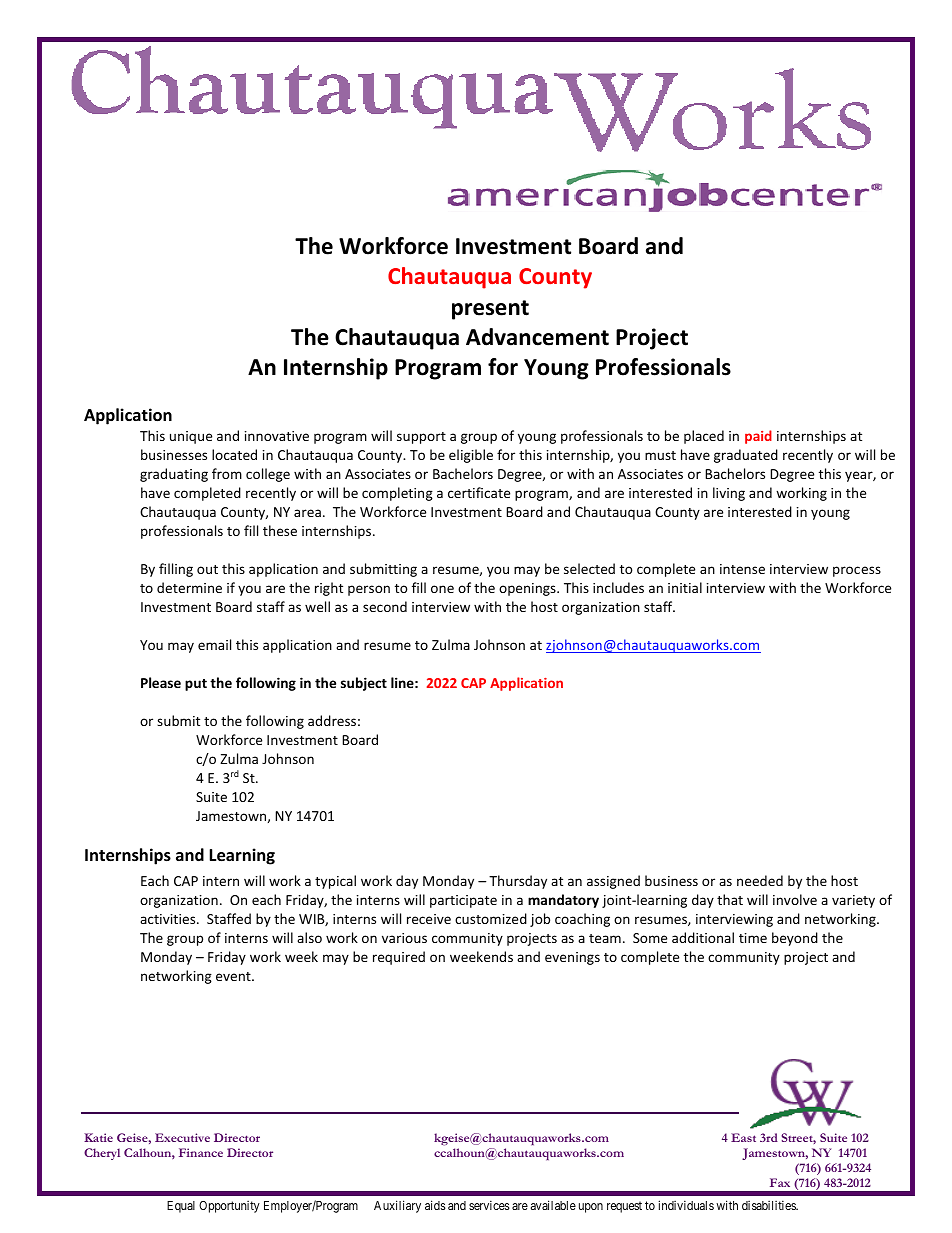 The height and width of the screenshot is (1233, 952). What do you see at coordinates (181, 1207) in the screenshot?
I see `Equal` at bounding box center [181, 1207].
